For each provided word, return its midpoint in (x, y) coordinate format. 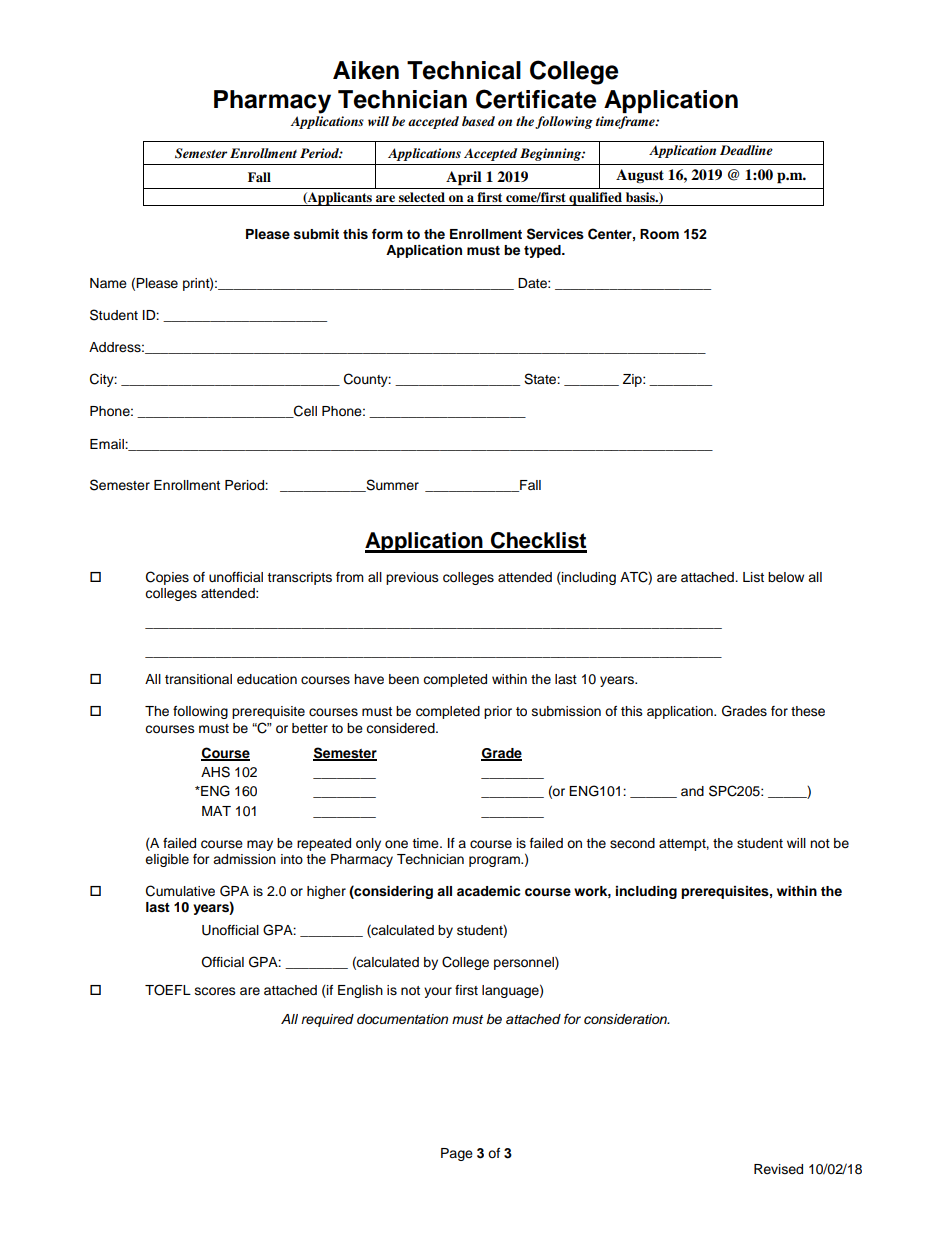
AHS (215, 772)
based (478, 121)
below (786, 577)
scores (215, 991)
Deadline (746, 150)
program (495, 861)
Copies (167, 578)
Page (457, 1154)
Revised (778, 1169)
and (692, 791)
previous (412, 578)
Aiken (366, 70)
